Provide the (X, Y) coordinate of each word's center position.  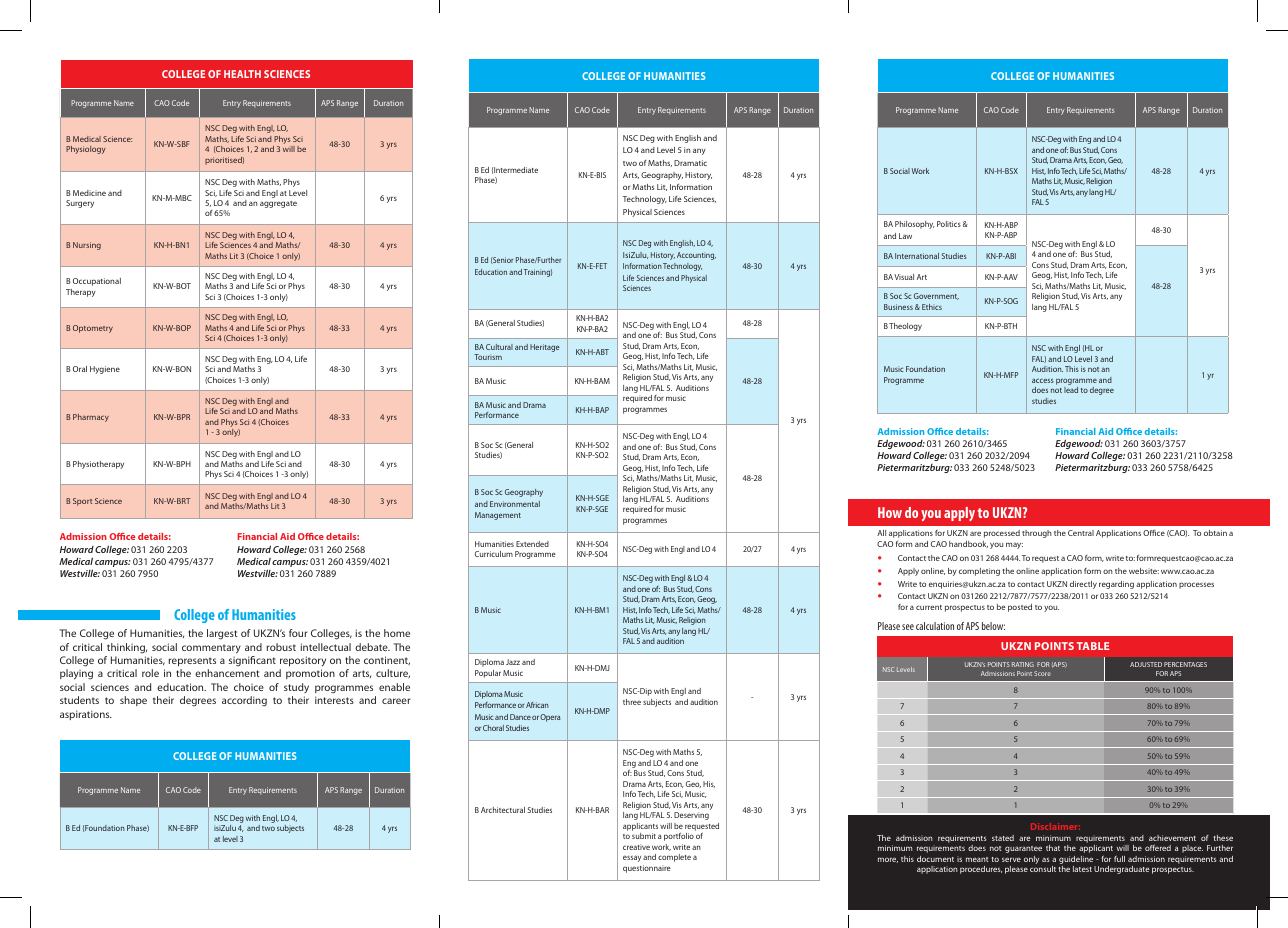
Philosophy (915, 225)
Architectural (503, 810)
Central (1081, 533)
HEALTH (242, 74)
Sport (82, 502)
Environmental (515, 504)
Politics (949, 224)
